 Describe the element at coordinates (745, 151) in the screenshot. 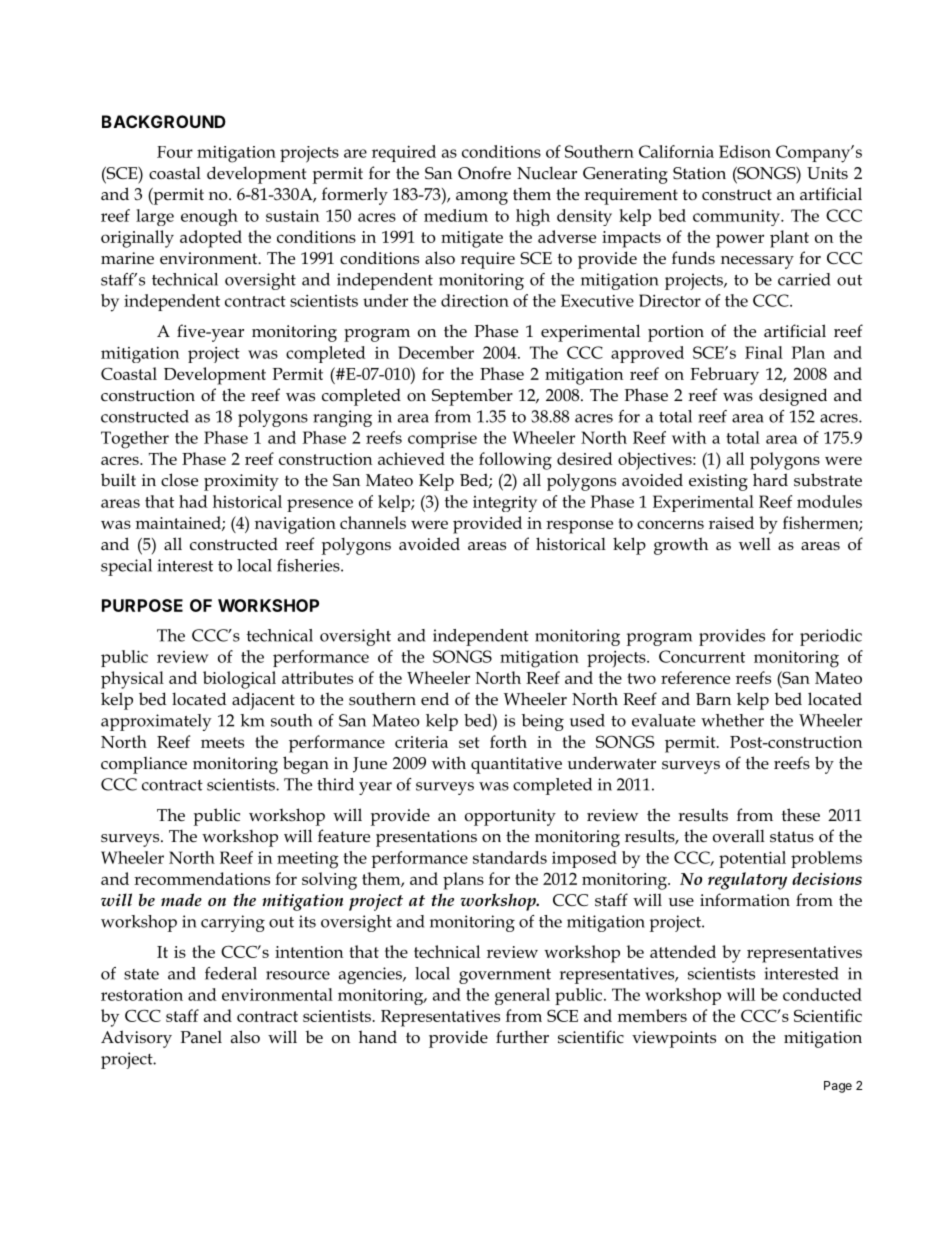

I see `Edison` at that location.
